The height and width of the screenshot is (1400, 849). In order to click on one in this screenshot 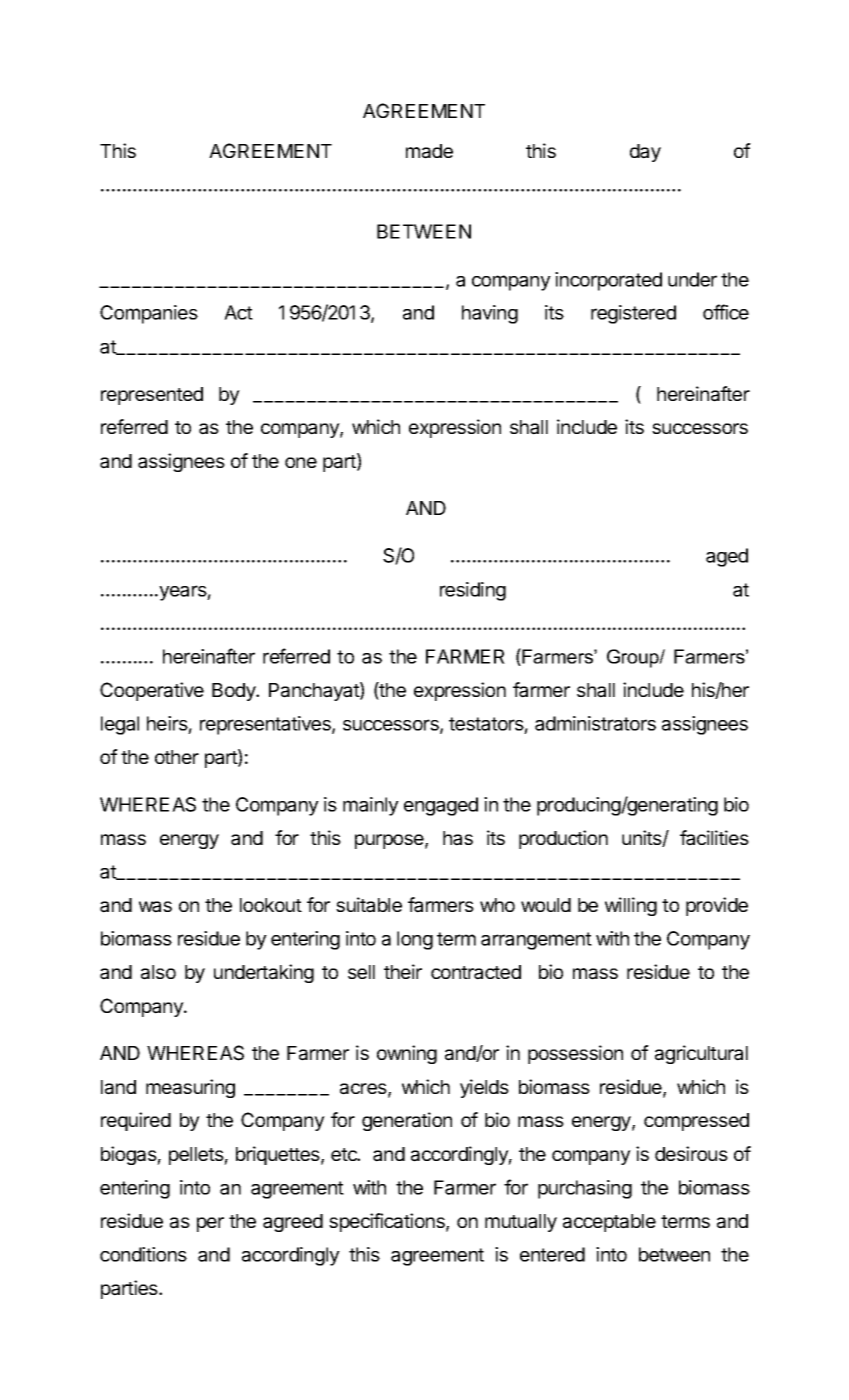, I will do `click(301, 462)`.
